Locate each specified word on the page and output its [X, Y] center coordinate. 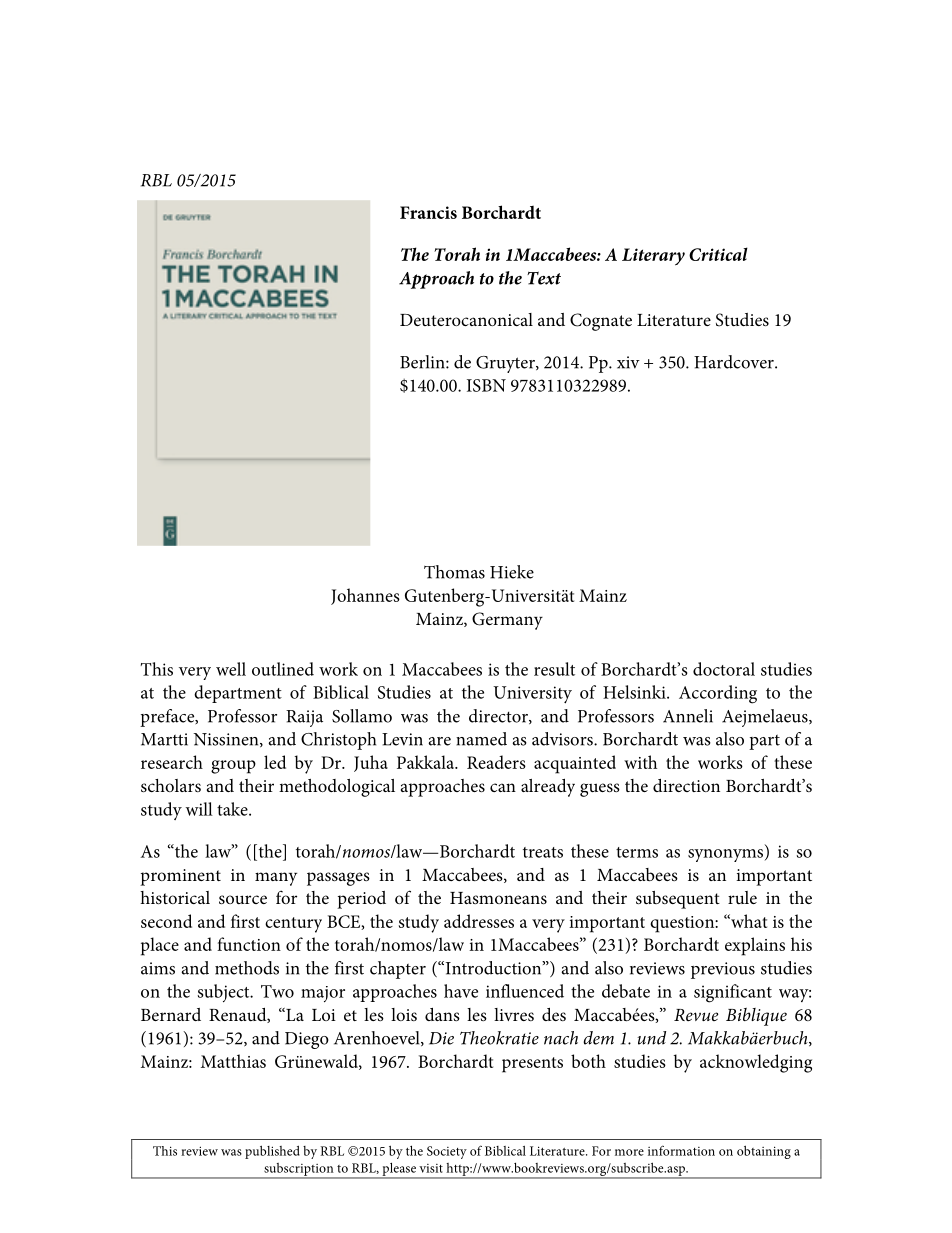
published [272, 1152]
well [231, 669]
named [481, 739]
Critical [718, 254]
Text [544, 278]
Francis [428, 212]
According [718, 694]
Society [447, 1152]
